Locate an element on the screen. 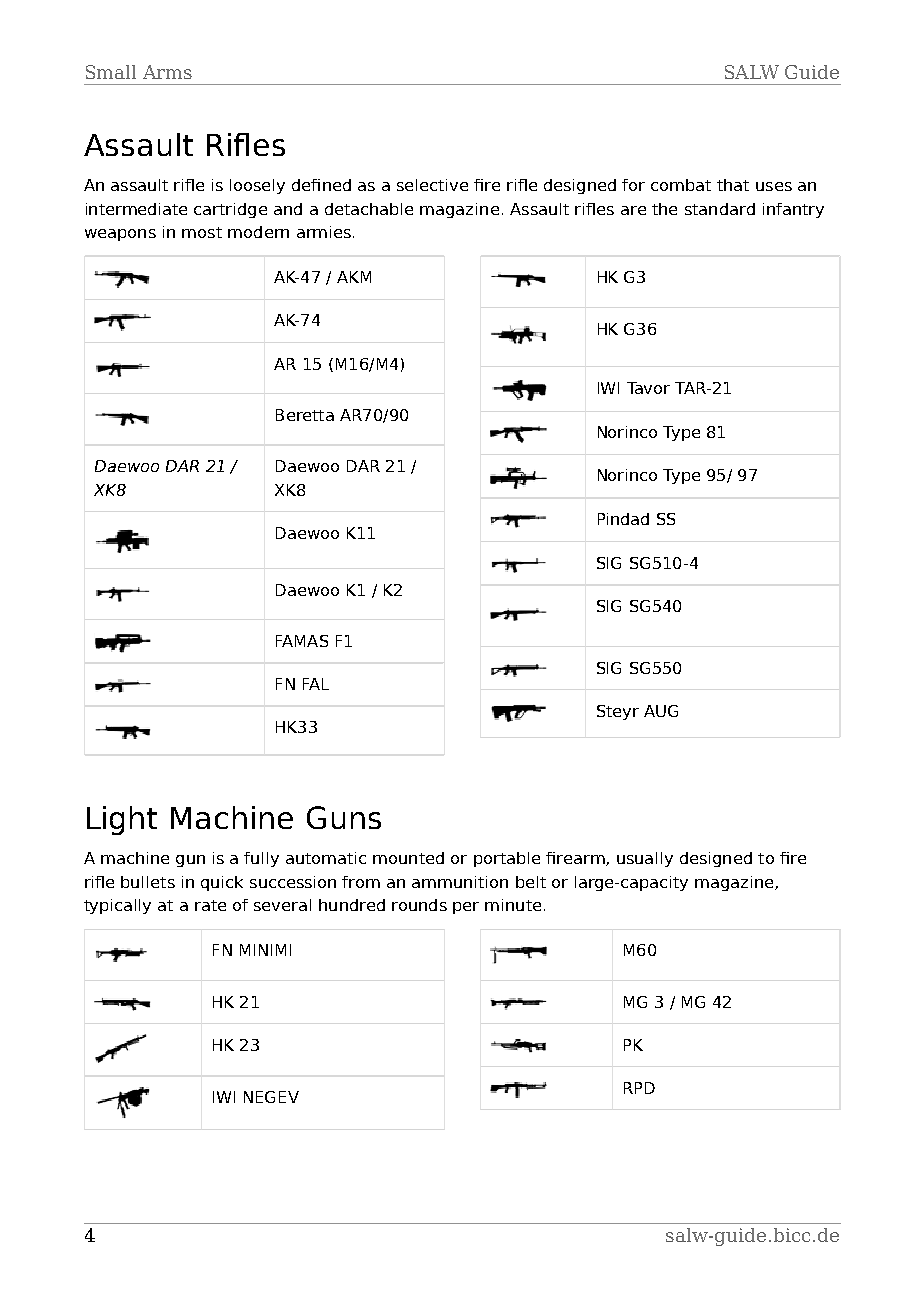  selective is located at coordinates (432, 185).
